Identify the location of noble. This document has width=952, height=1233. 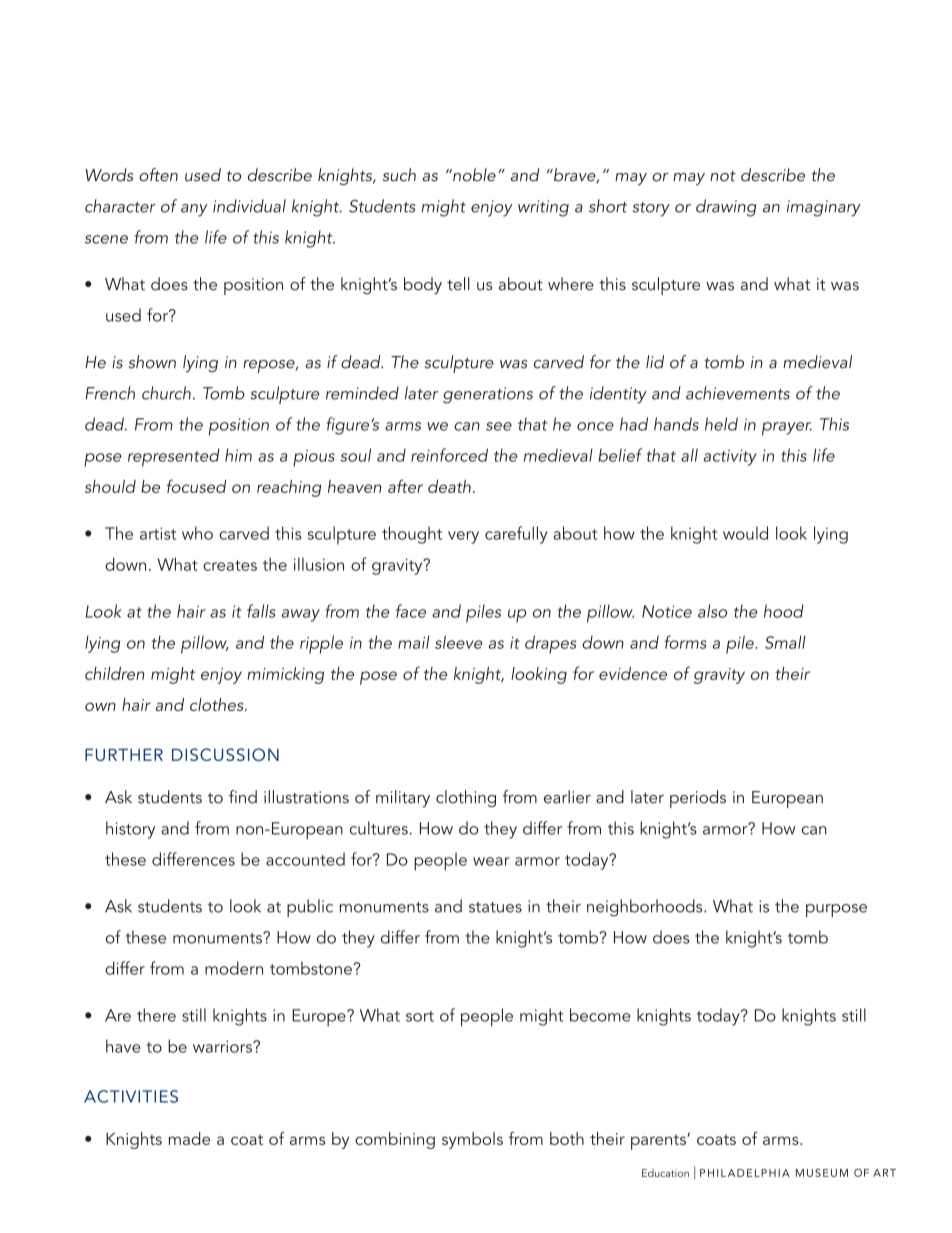
(473, 175).
